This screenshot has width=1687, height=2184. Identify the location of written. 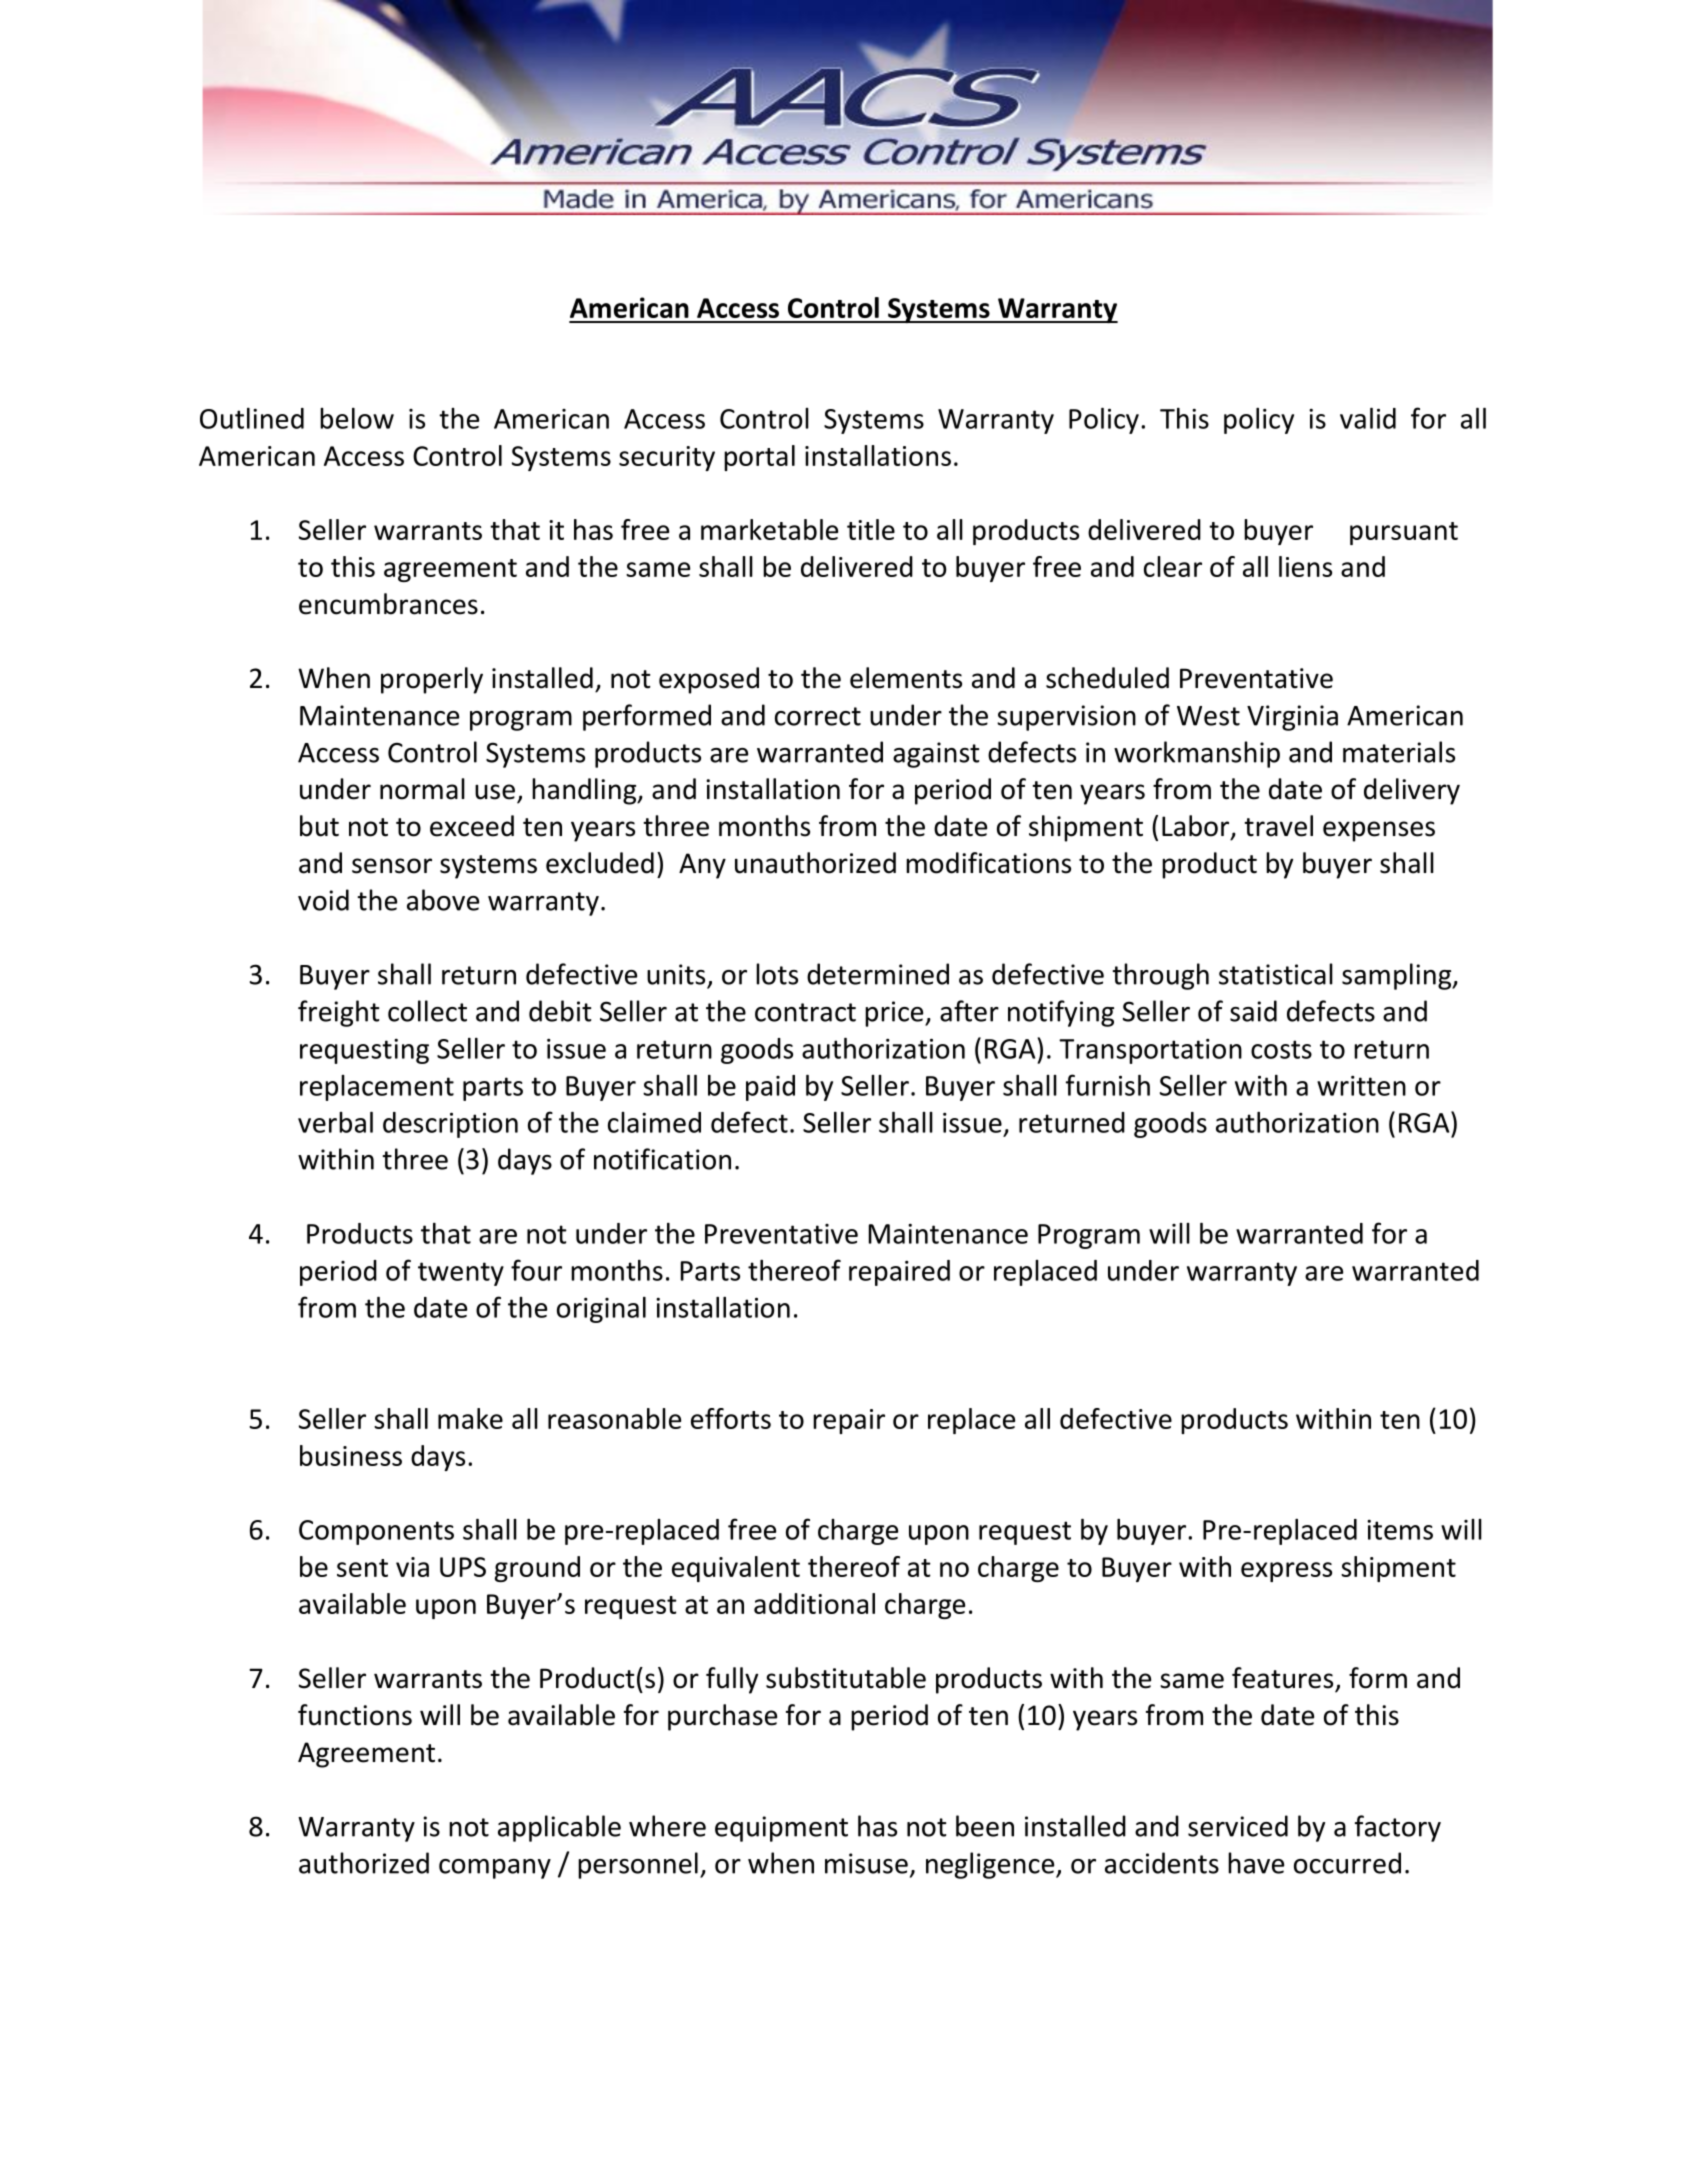
(1361, 1086).
